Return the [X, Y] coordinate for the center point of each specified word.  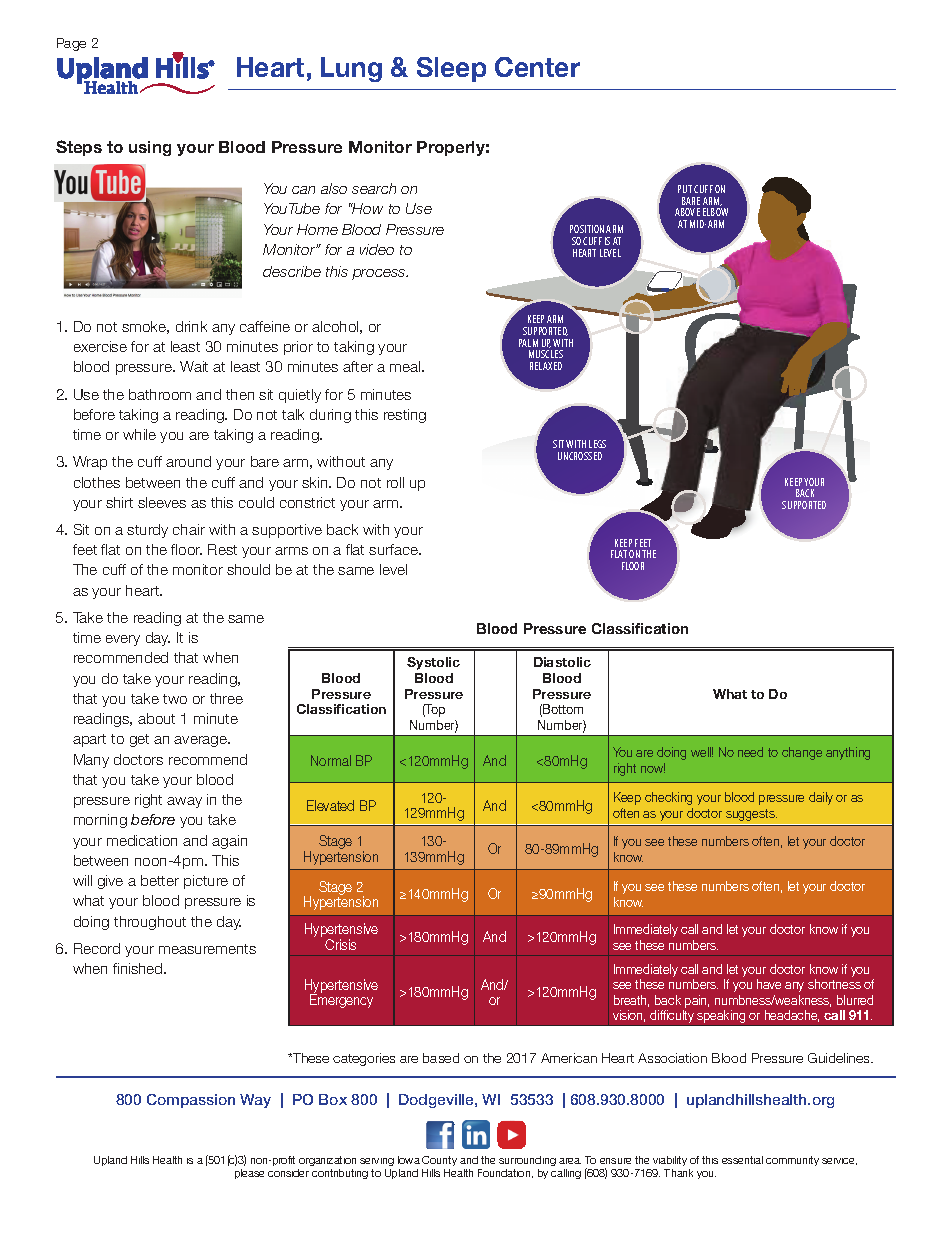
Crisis [340, 944]
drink [191, 326]
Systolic [433, 663]
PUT [685, 189]
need [750, 752]
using [150, 148]
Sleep [451, 69]
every [123, 640]
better [160, 880]
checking [668, 798]
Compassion [191, 1101]
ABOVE [687, 212]
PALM [528, 343]
